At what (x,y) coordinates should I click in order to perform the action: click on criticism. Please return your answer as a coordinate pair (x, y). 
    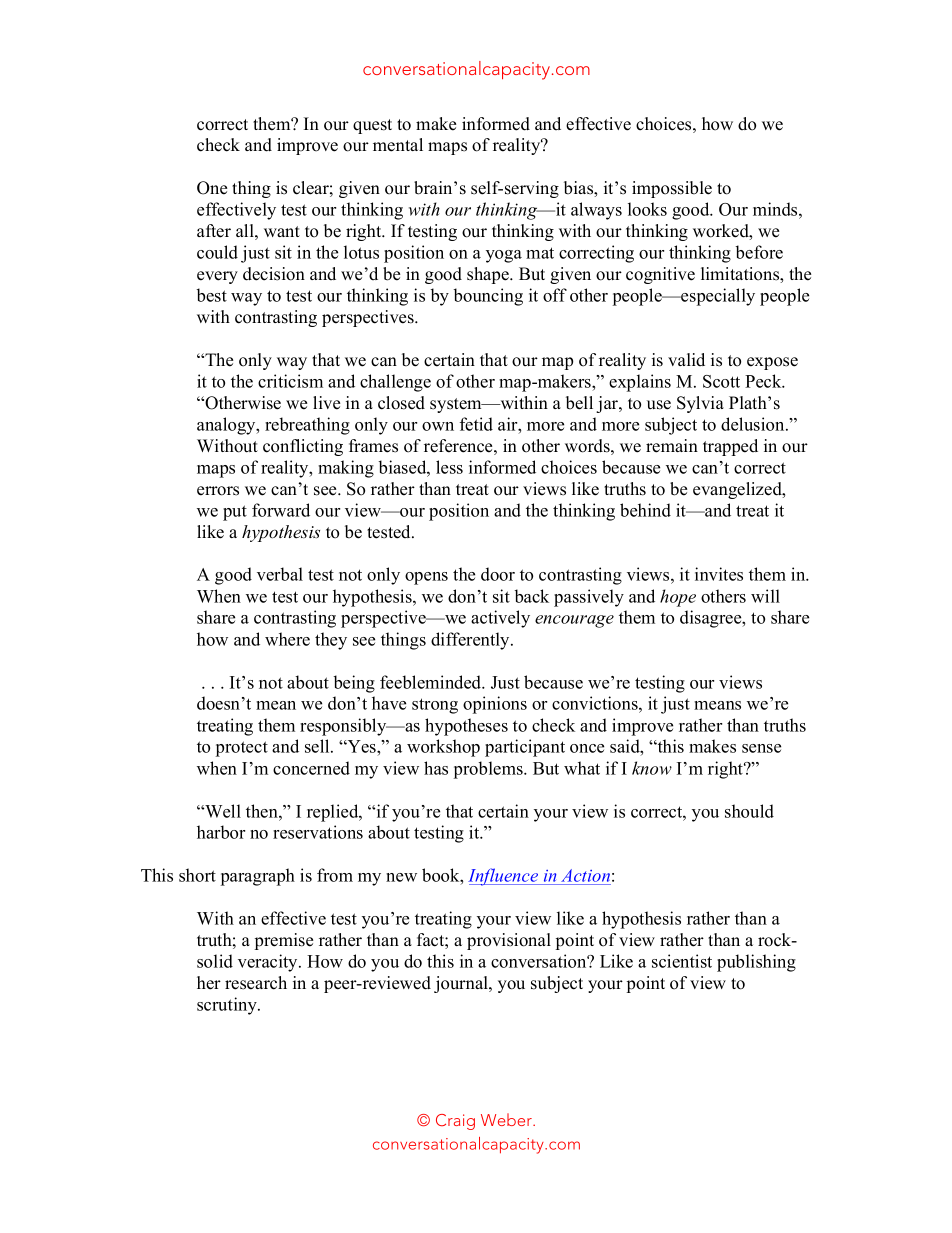
    Looking at the image, I should click on (290, 381).
